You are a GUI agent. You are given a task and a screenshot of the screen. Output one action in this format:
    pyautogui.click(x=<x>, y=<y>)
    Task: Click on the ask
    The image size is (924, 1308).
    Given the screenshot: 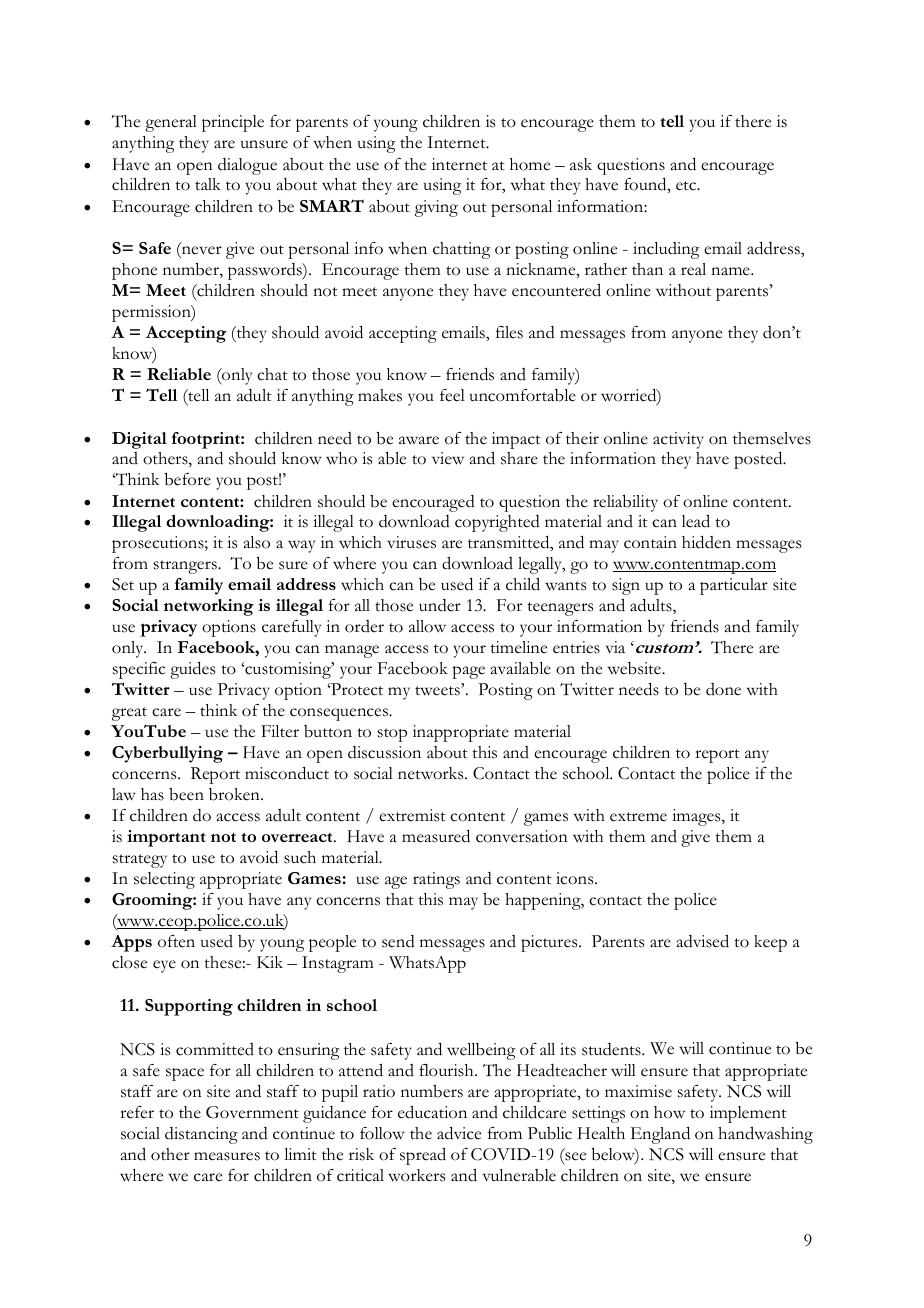 What is the action you would take?
    pyautogui.click(x=581, y=164)
